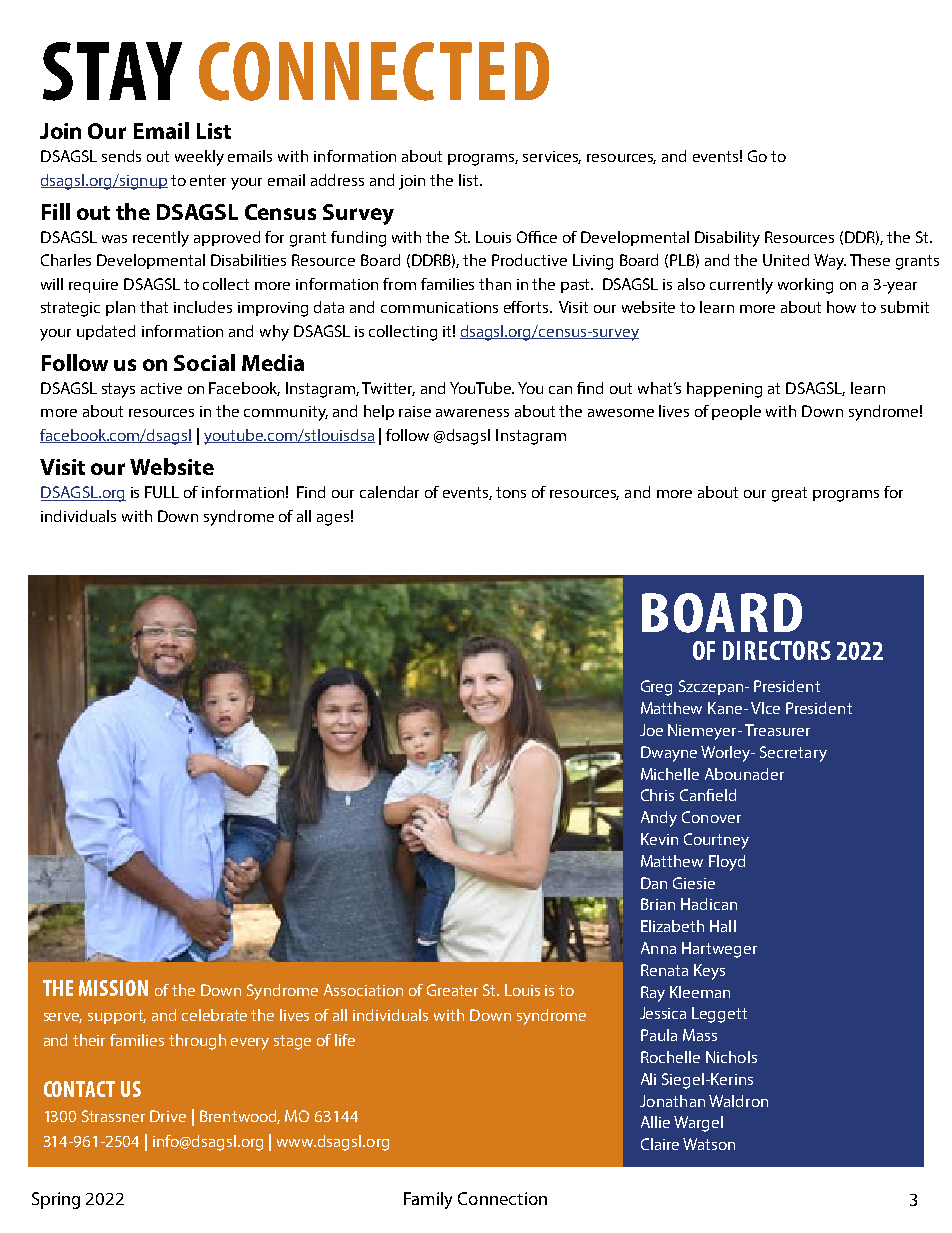 Image resolution: width=952 pixels, height=1233 pixels. I want to click on sends, so click(121, 156).
